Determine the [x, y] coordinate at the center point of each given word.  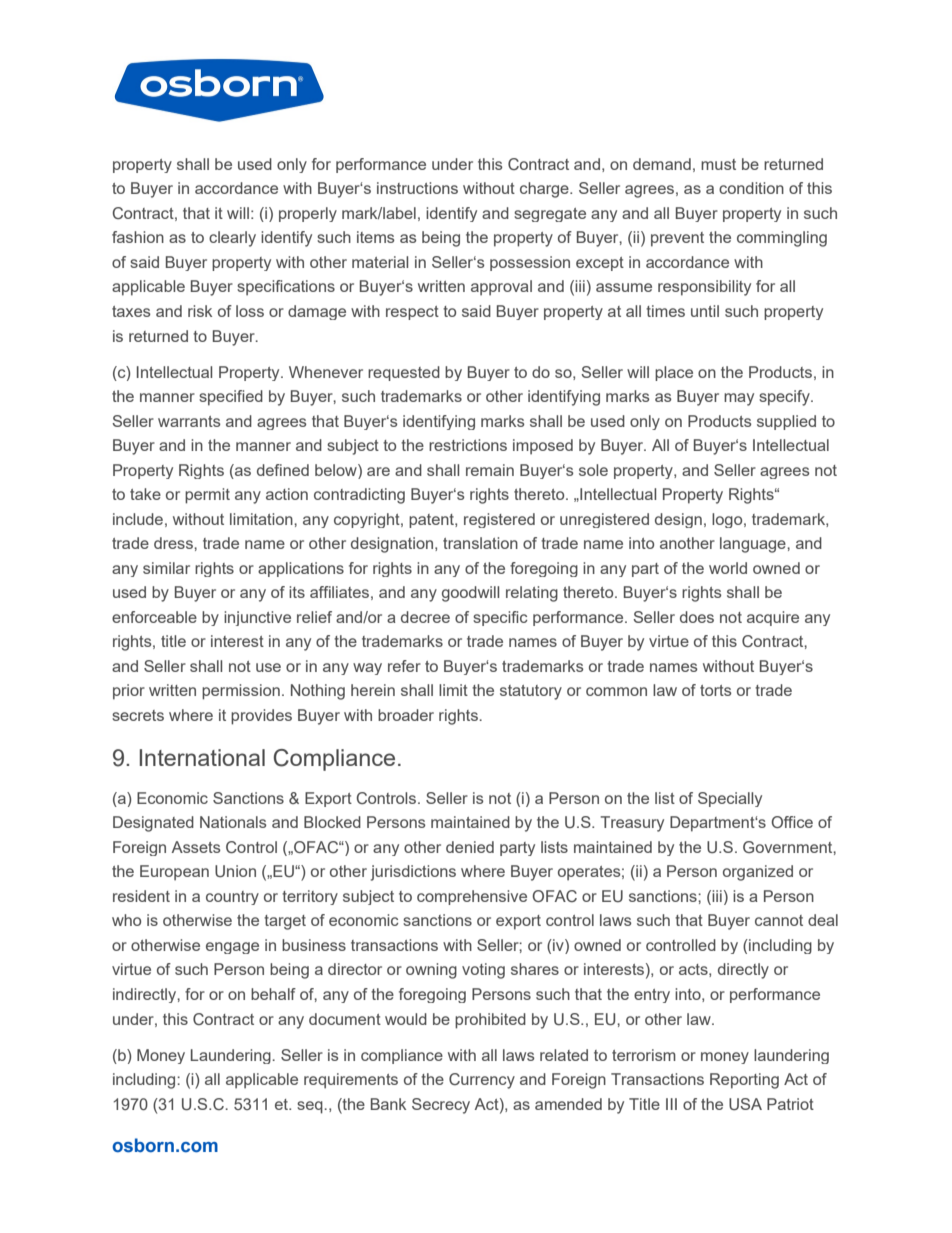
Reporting [744, 1081]
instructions [417, 188]
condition [751, 188]
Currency [482, 1081]
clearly [232, 239]
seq [311, 1107]
